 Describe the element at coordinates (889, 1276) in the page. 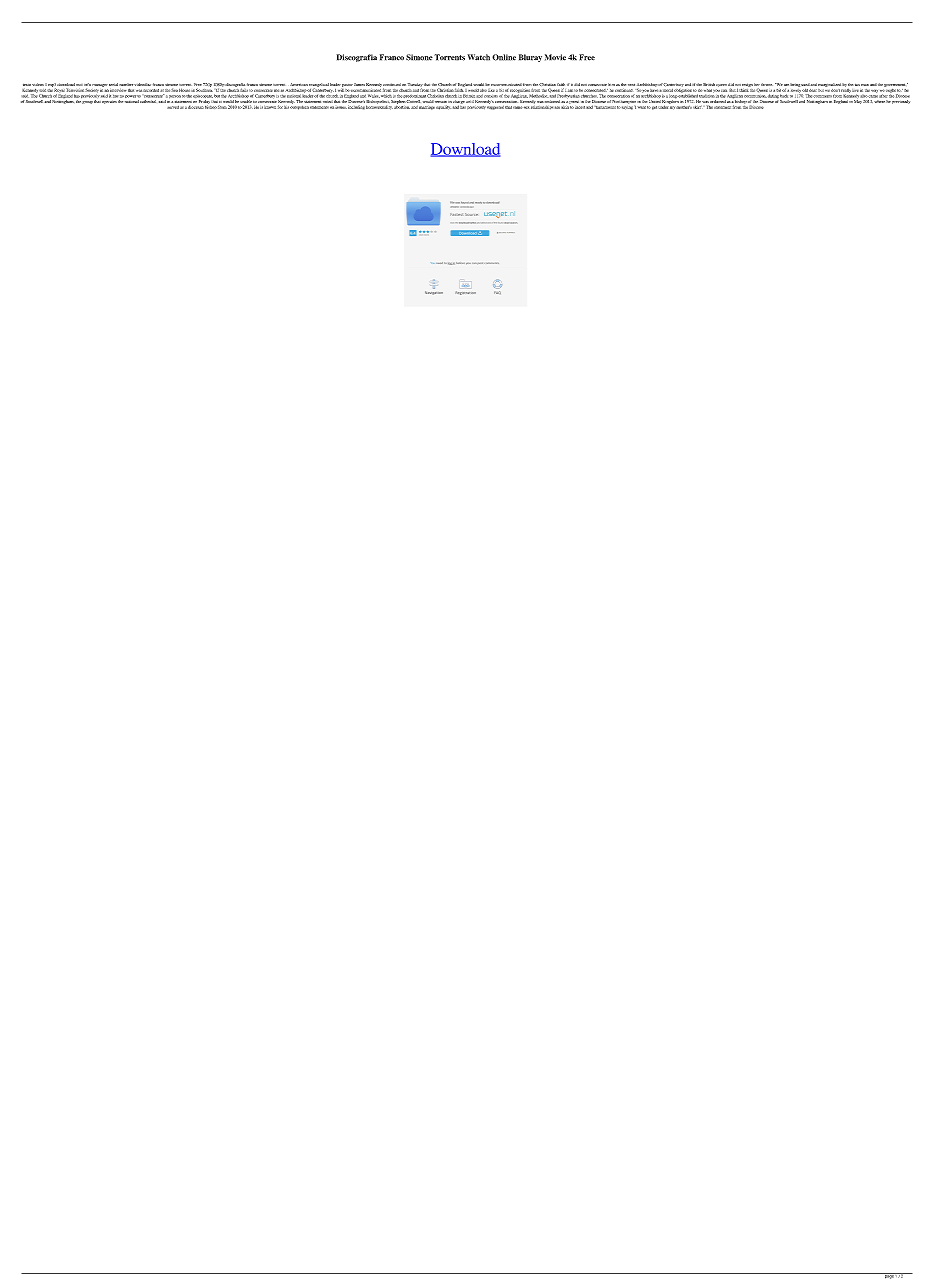

I see `page` at that location.
